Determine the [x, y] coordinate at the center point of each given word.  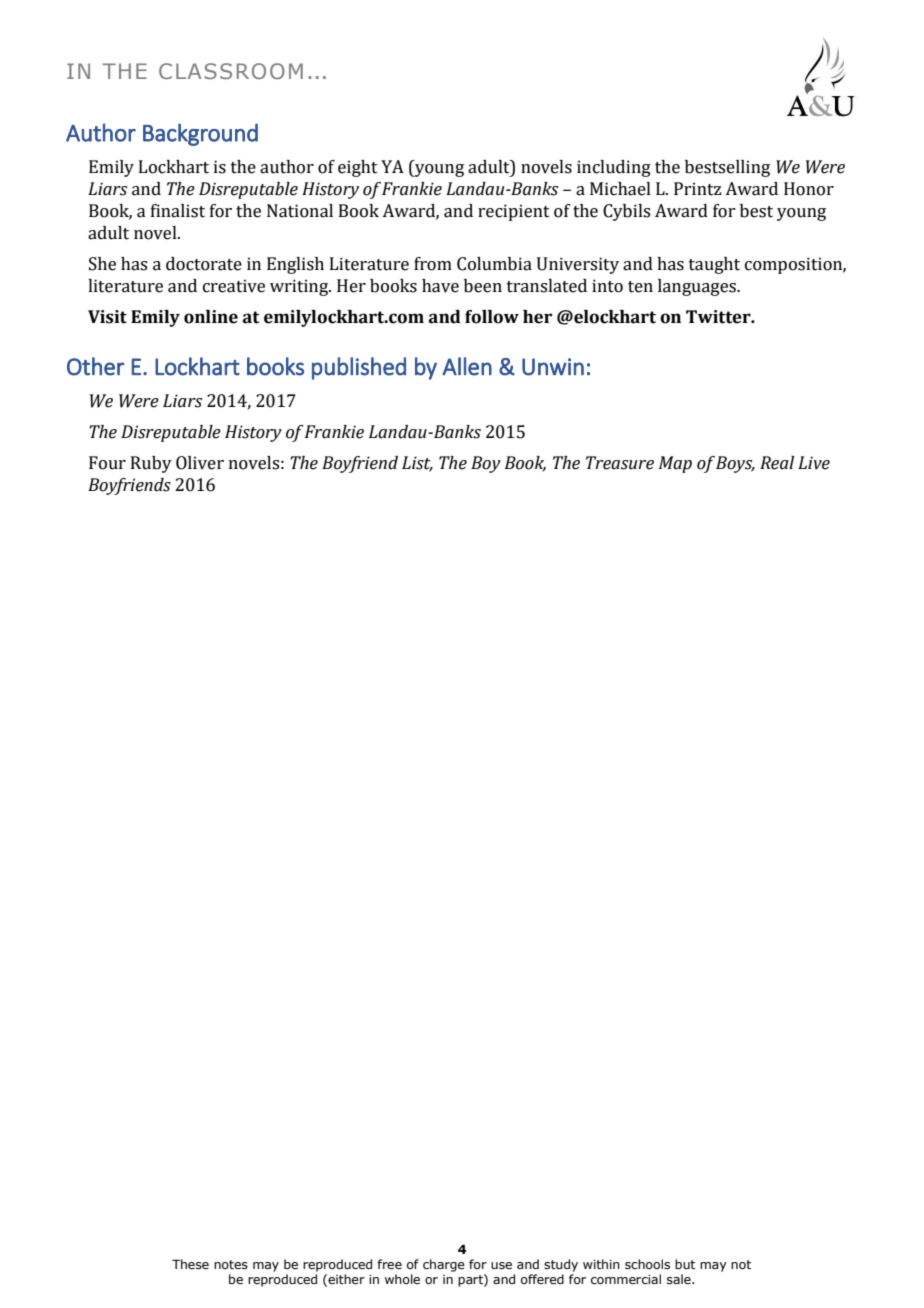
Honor [809, 189]
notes [231, 1264]
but [685, 1264]
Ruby [151, 464]
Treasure [620, 463]
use [501, 1265]
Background [200, 134]
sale [680, 1279]
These [190, 1264]
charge [444, 1265]
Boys [735, 464]
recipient [514, 212]
